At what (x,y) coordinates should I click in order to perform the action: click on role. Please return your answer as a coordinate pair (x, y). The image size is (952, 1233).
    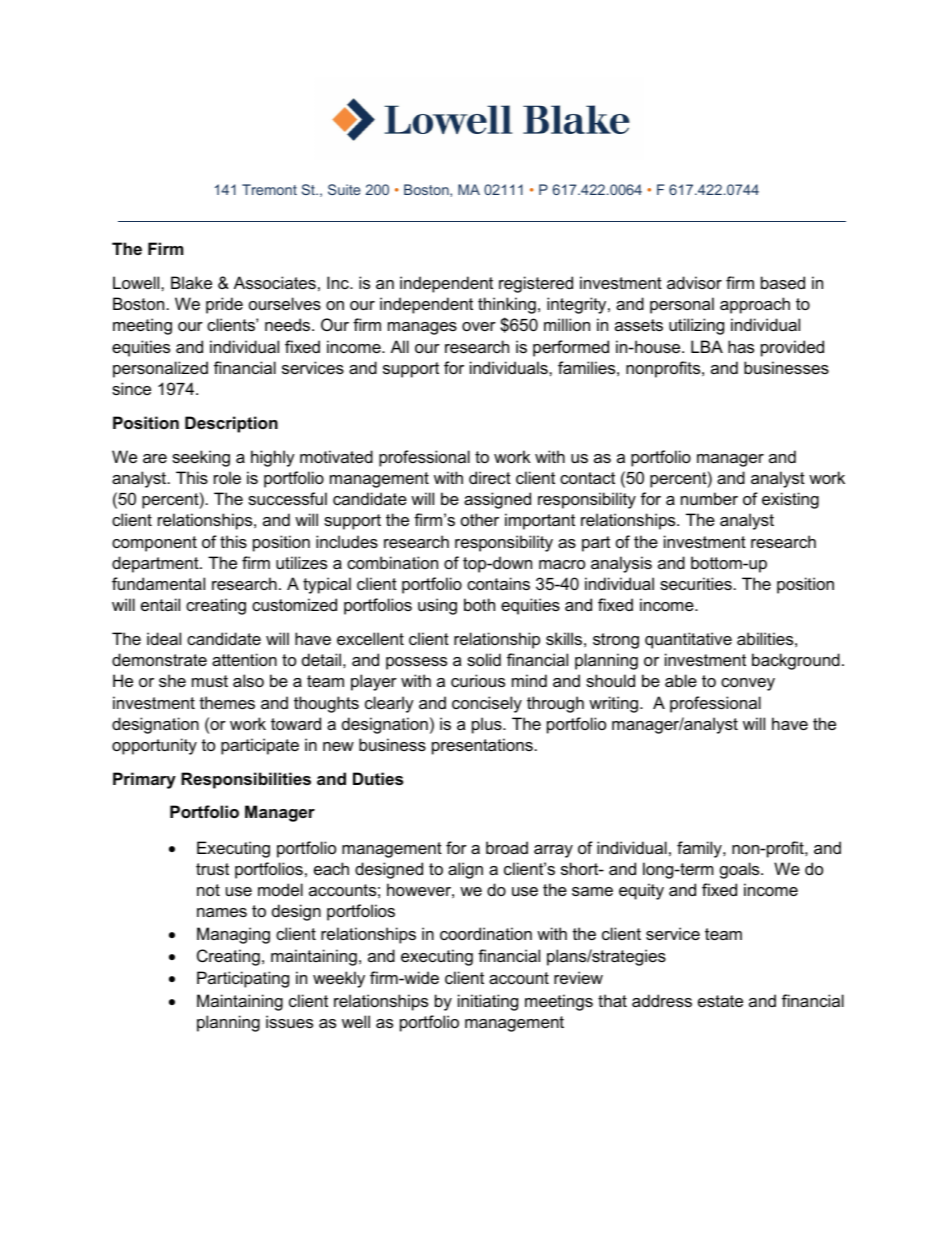
    Looking at the image, I should click on (227, 477).
